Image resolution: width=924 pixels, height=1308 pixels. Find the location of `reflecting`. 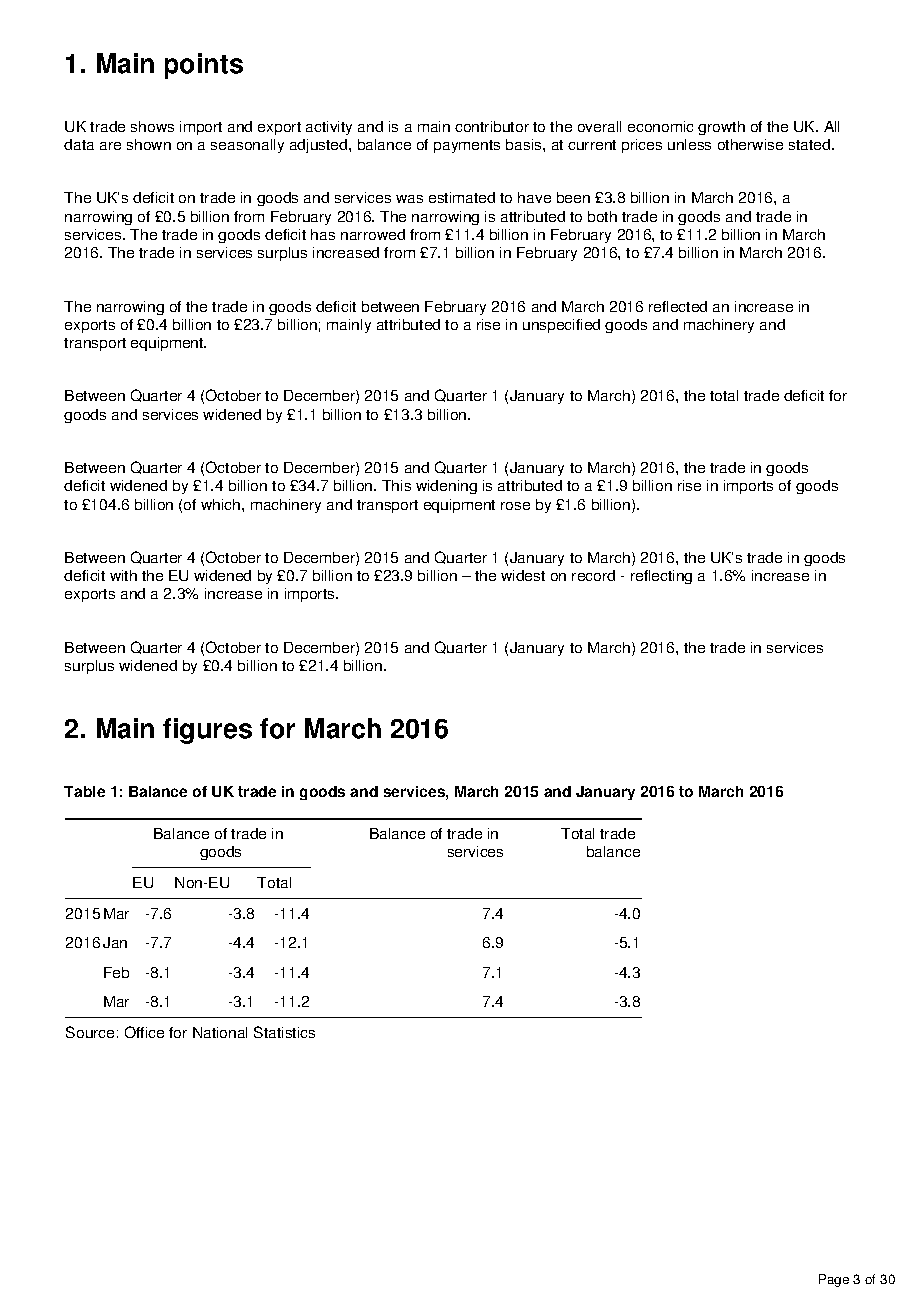

reflecting is located at coordinates (661, 577).
